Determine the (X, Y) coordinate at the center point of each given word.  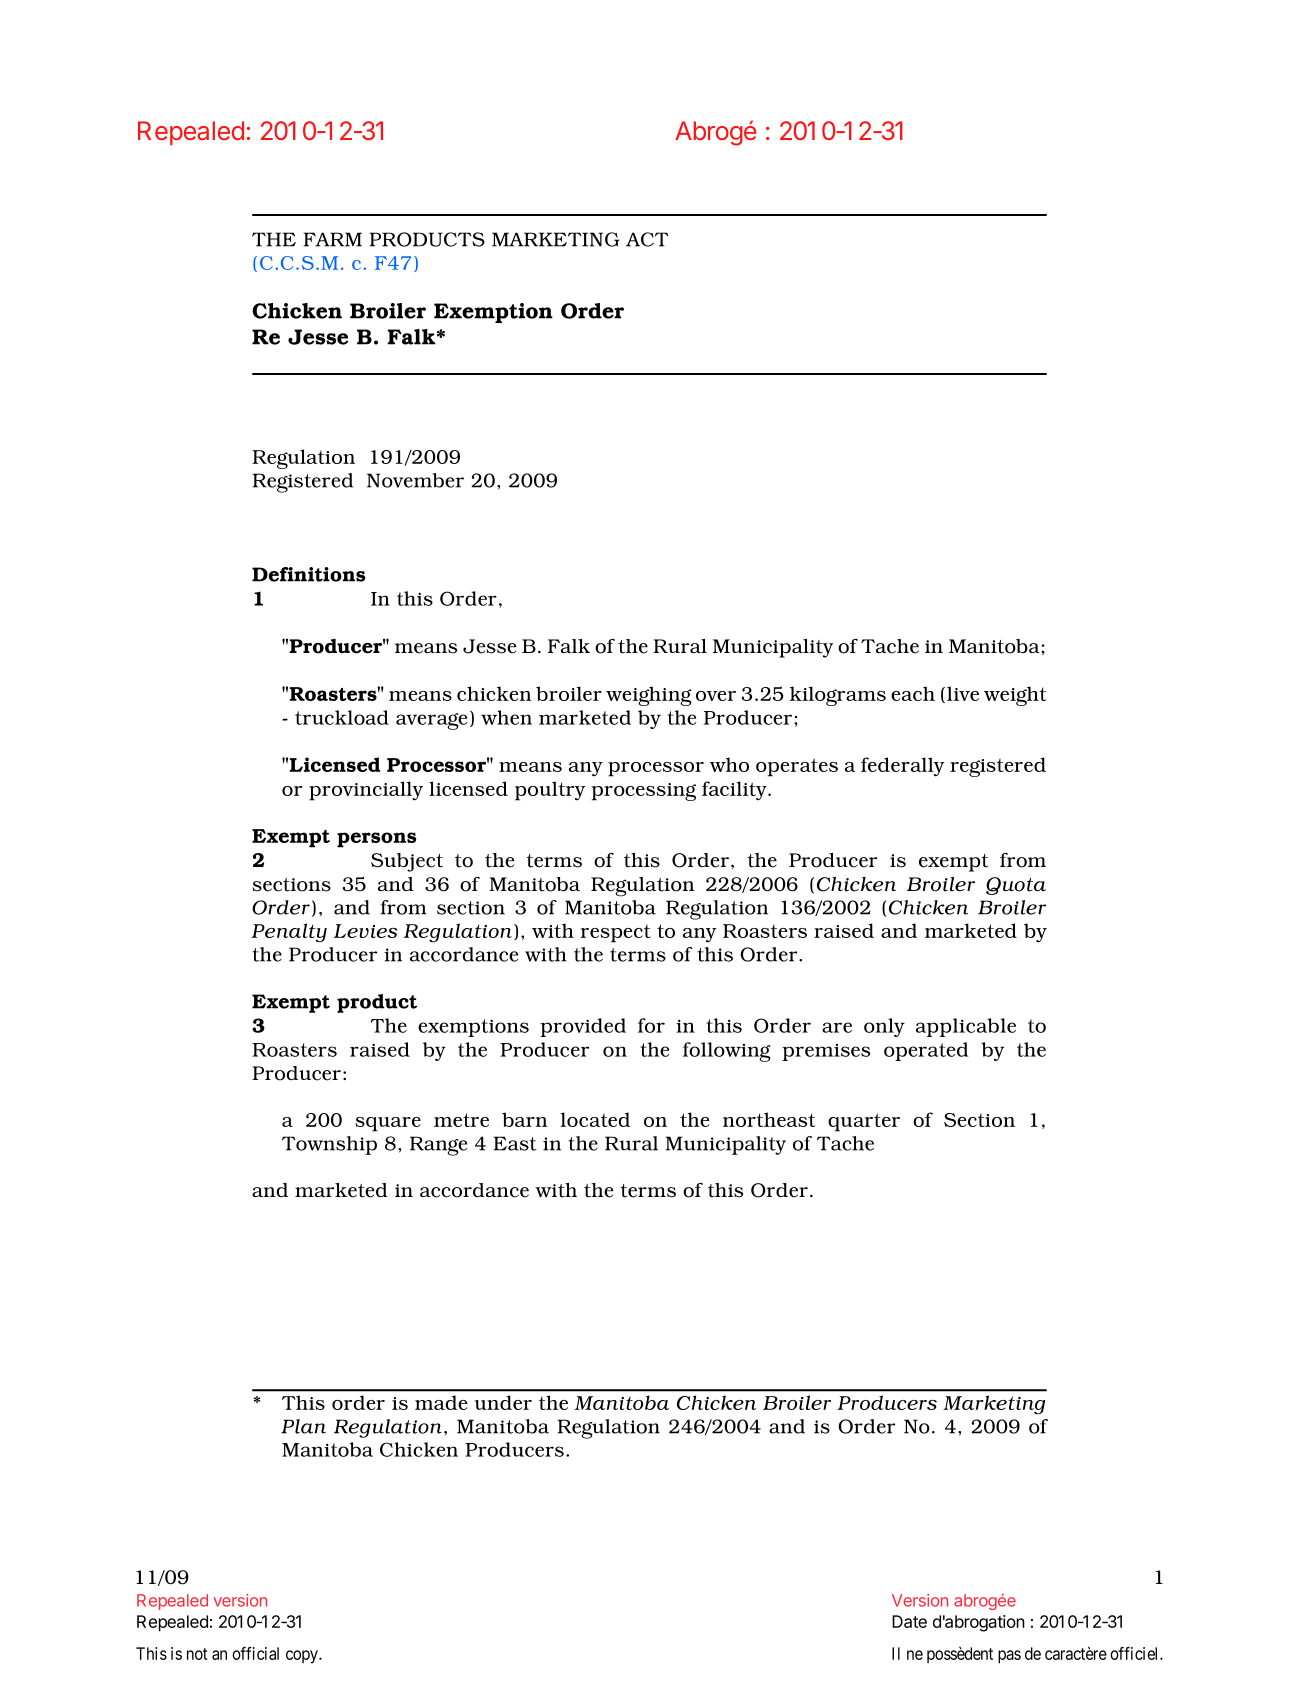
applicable (966, 1027)
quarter (864, 1122)
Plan (303, 1426)
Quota (1016, 886)
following (727, 1052)
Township (329, 1145)
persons (376, 840)
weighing (649, 696)
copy (303, 1657)
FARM (333, 239)
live (963, 693)
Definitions (308, 574)
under (503, 1402)
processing (643, 792)
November (415, 480)
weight (1015, 696)
